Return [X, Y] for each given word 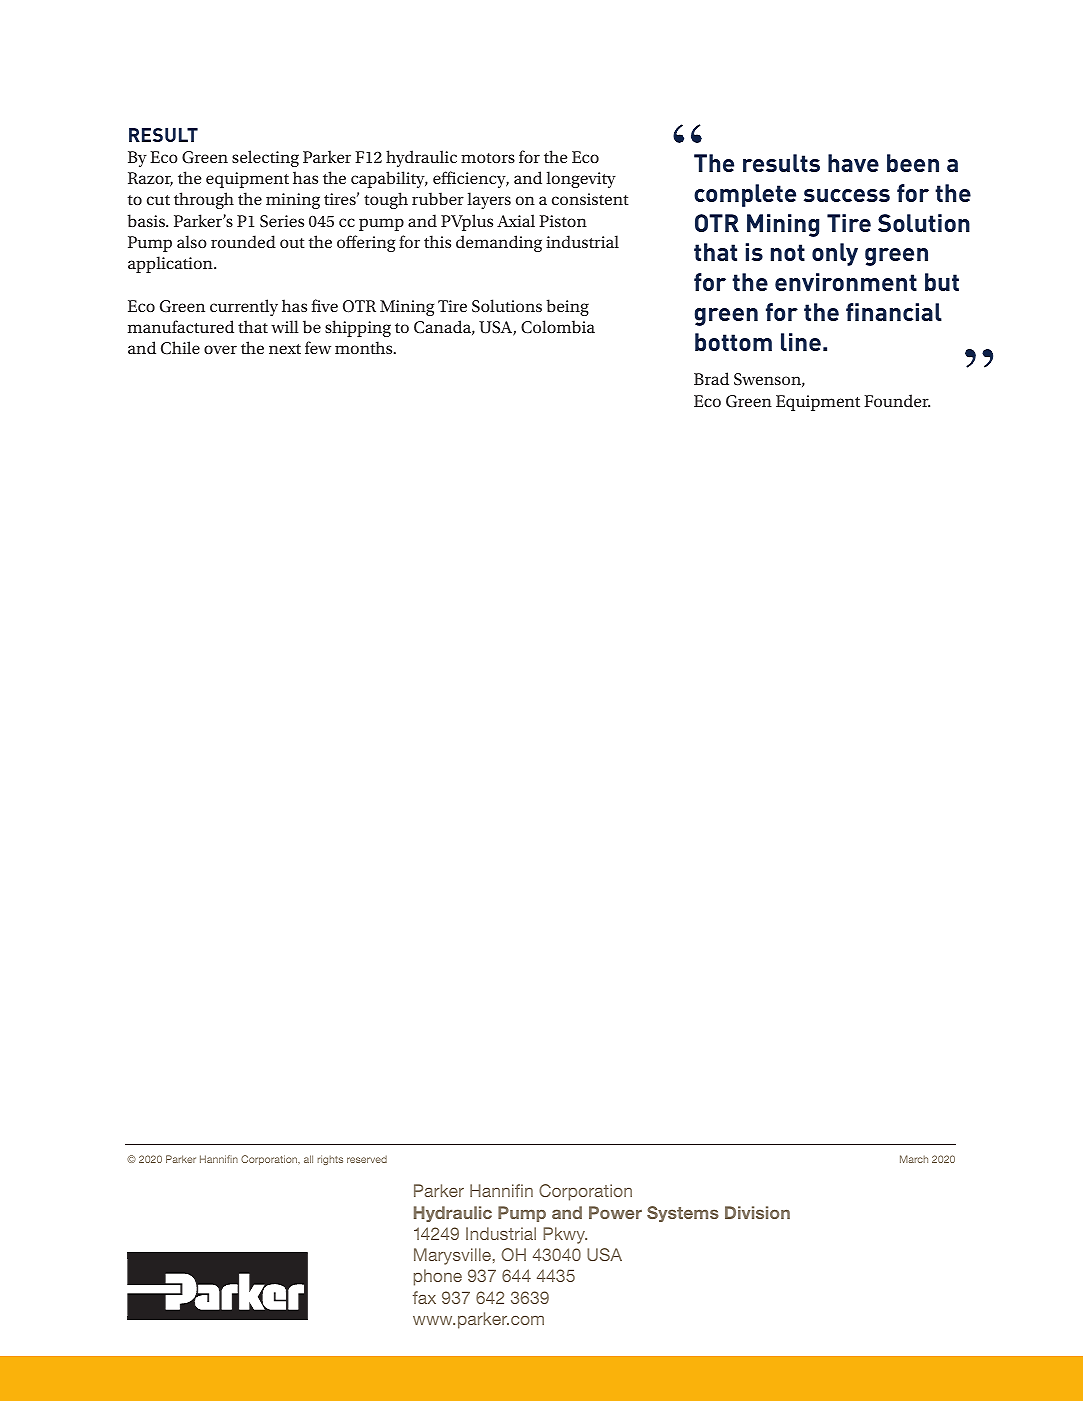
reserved [367, 1159]
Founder [897, 400]
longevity [581, 179]
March [914, 1159]
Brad [711, 378]
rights [330, 1160]
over [220, 349]
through [204, 200]
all [308, 1159]
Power [615, 1212]
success [847, 195]
